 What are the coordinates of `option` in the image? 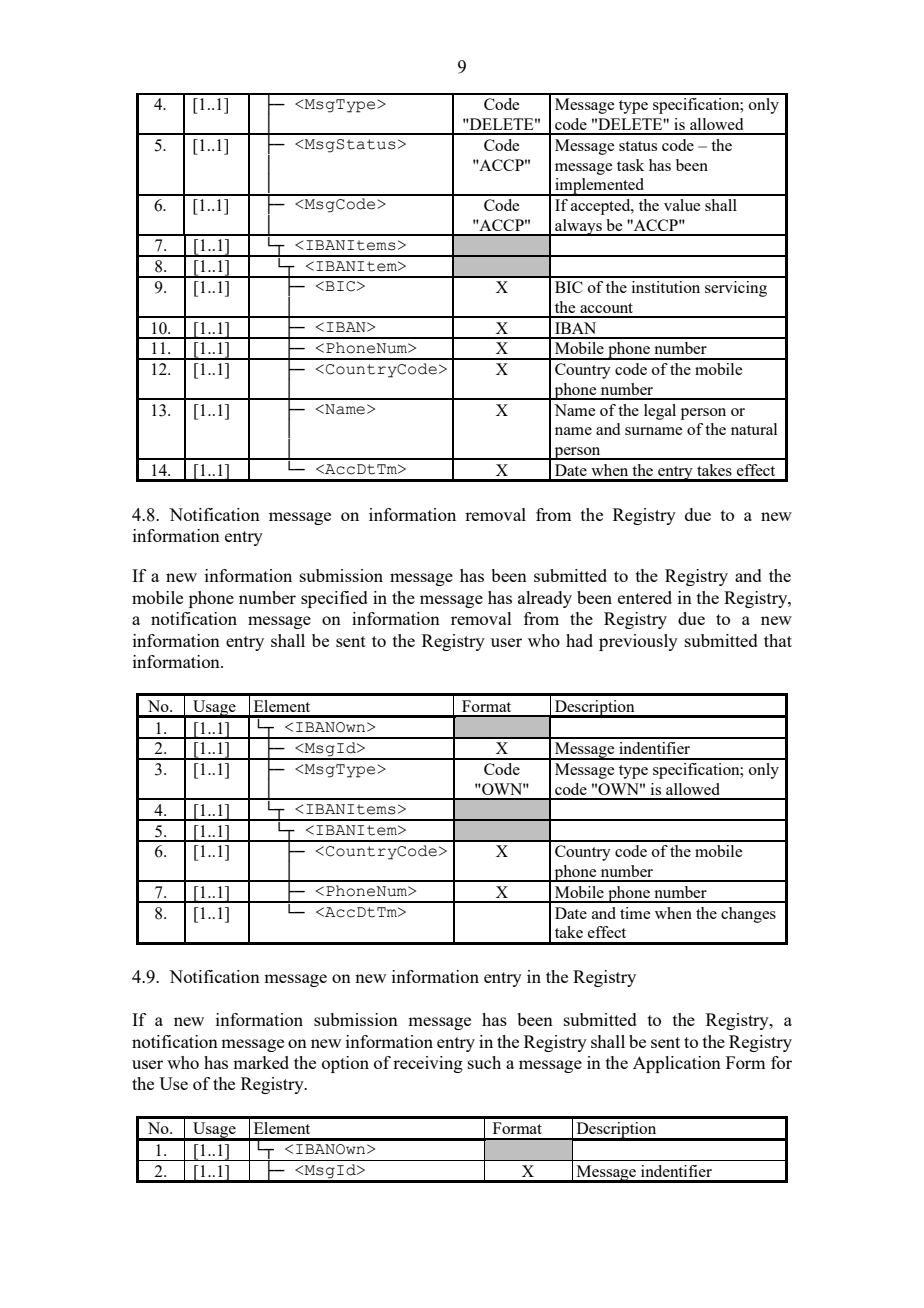 It's located at (345, 1064).
